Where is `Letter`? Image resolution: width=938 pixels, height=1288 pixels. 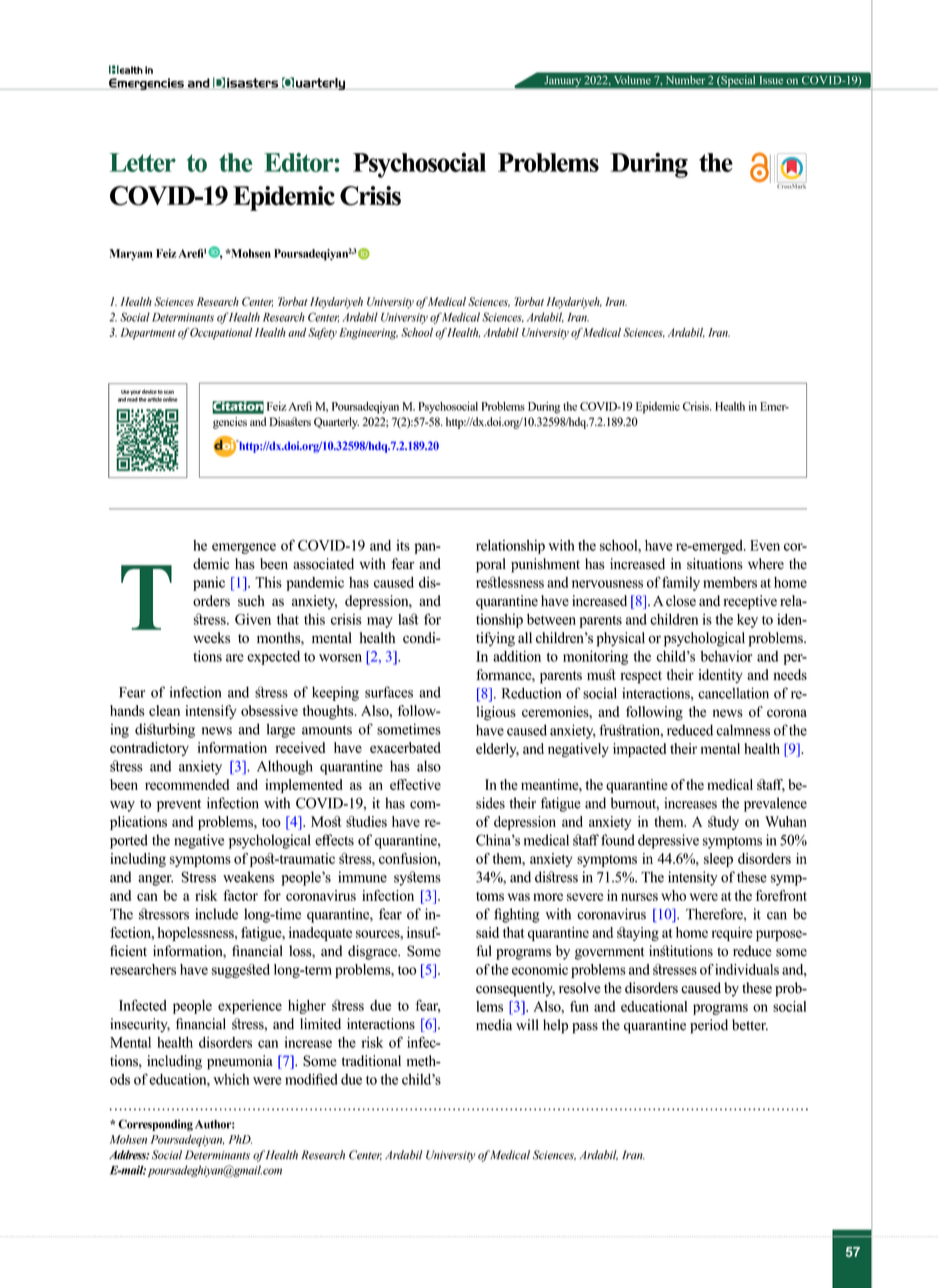
Letter is located at coordinates (143, 162).
